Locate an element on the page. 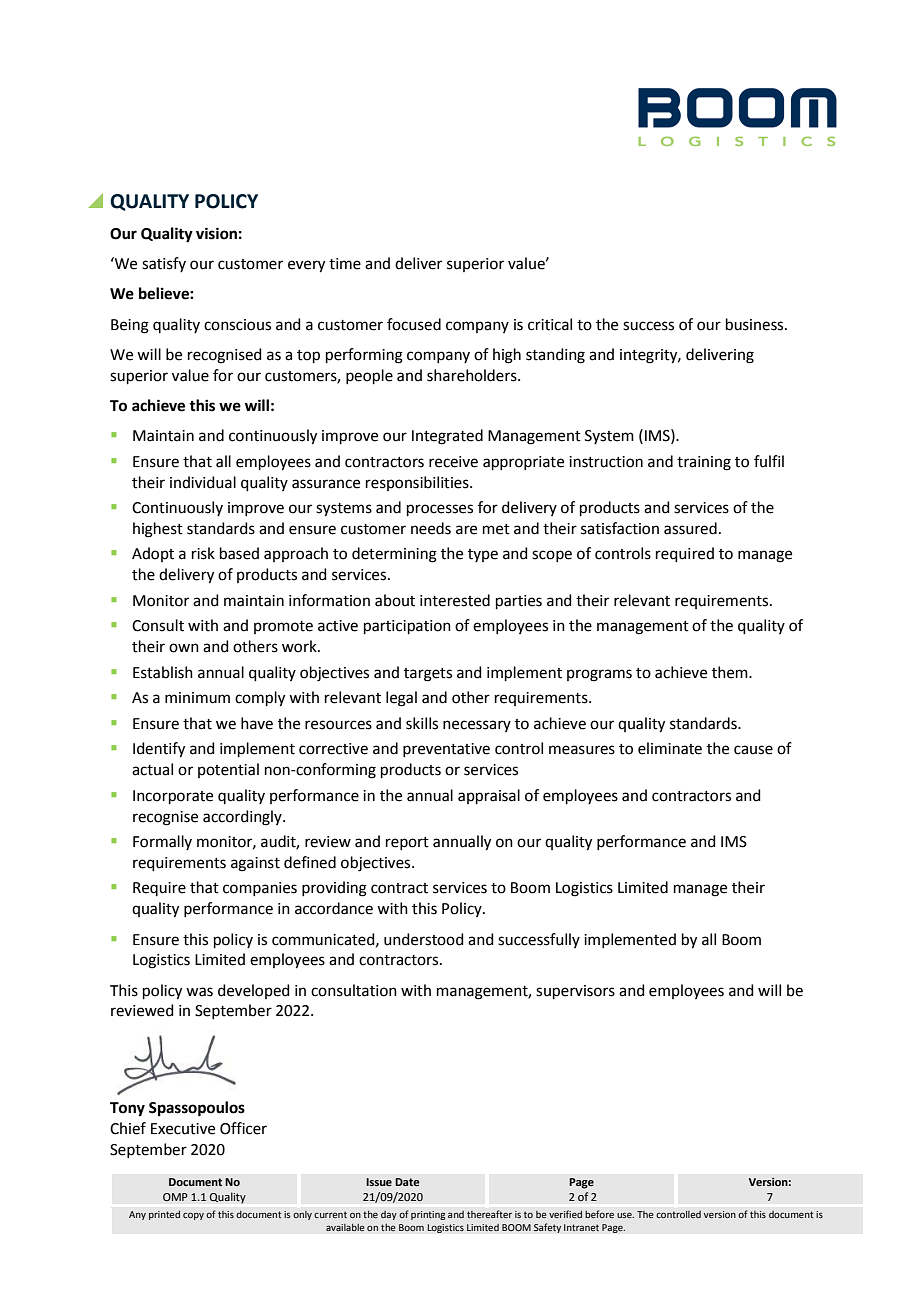 This image has width=924, height=1308. vision is located at coordinates (216, 233).
